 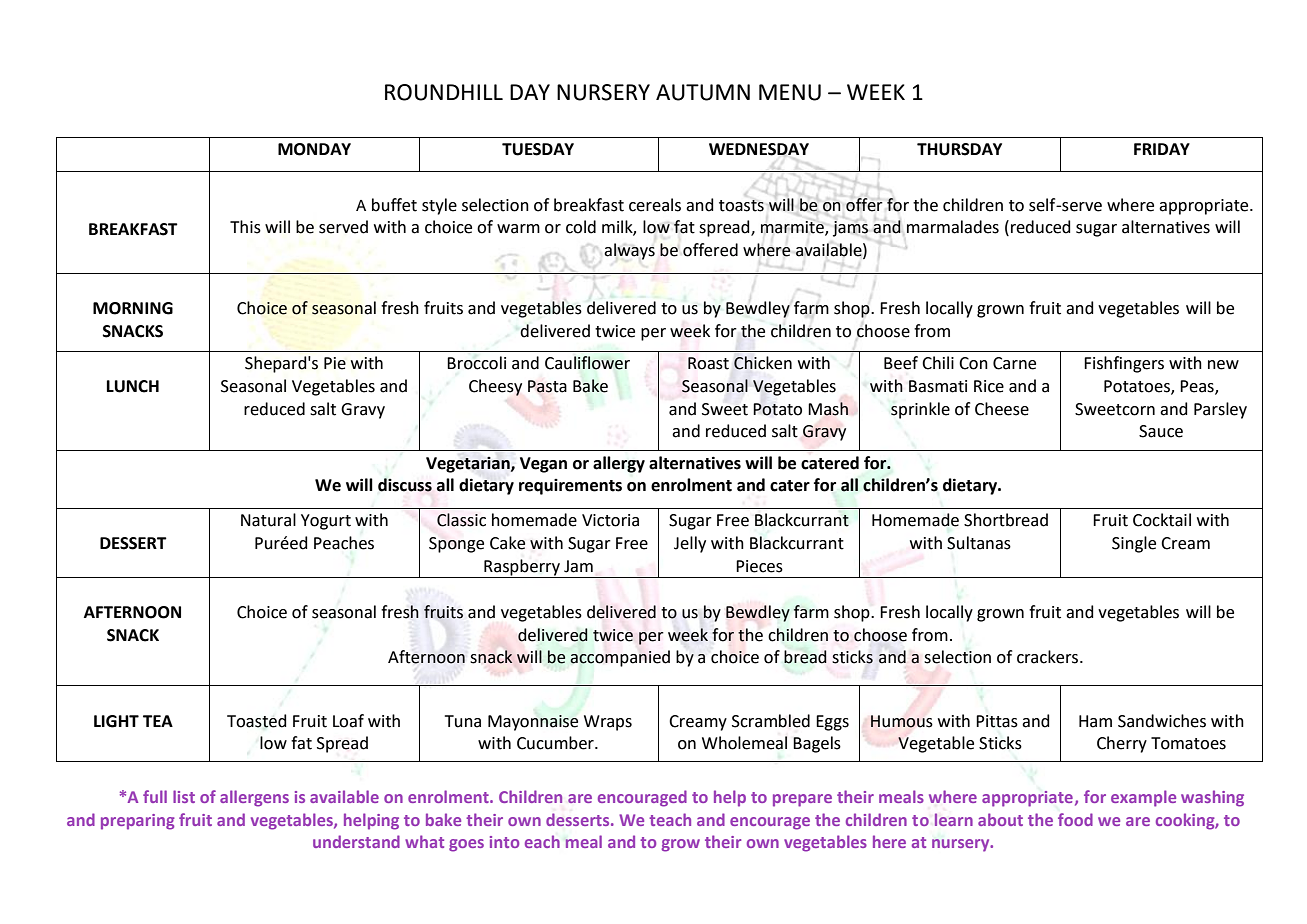 What do you see at coordinates (268, 520) in the screenshot?
I see `Natural` at bounding box center [268, 520].
